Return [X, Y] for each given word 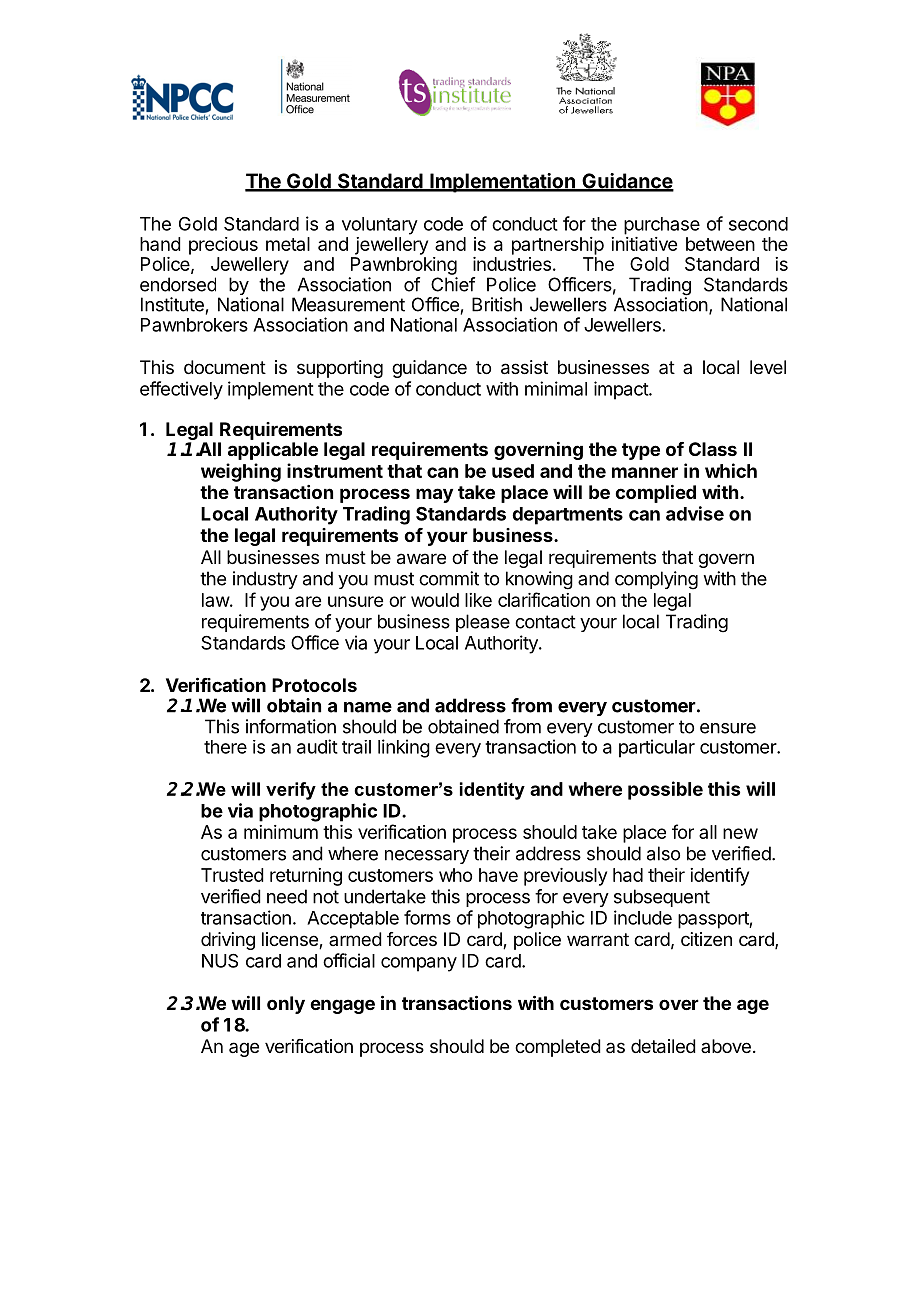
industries [512, 264]
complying [656, 580]
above [726, 1046]
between [720, 244]
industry [265, 580]
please [483, 623]
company [419, 964]
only [286, 1005]
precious [223, 246]
